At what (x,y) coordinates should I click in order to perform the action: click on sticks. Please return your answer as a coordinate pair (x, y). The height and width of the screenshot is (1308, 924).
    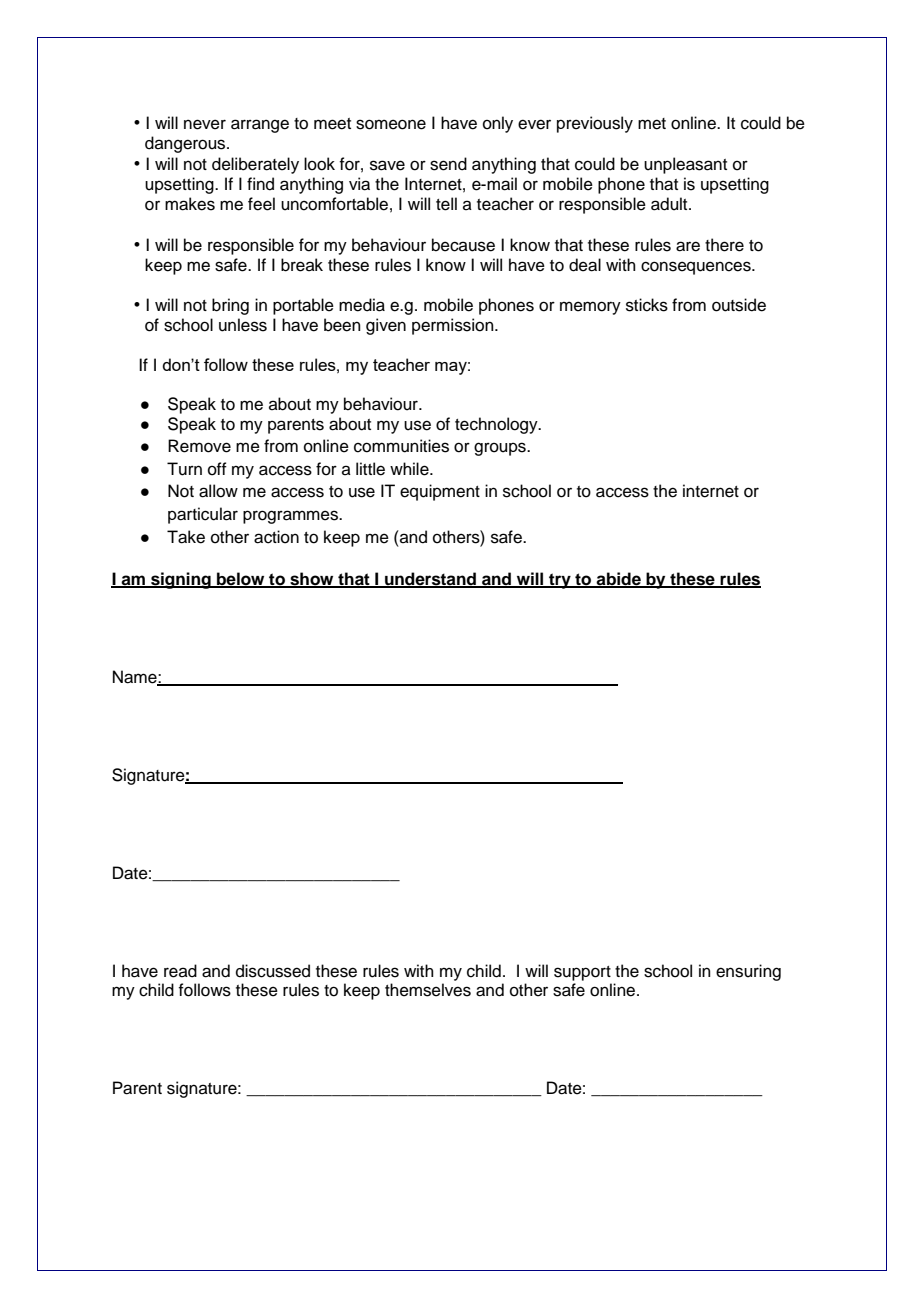
    Looking at the image, I should click on (647, 305).
